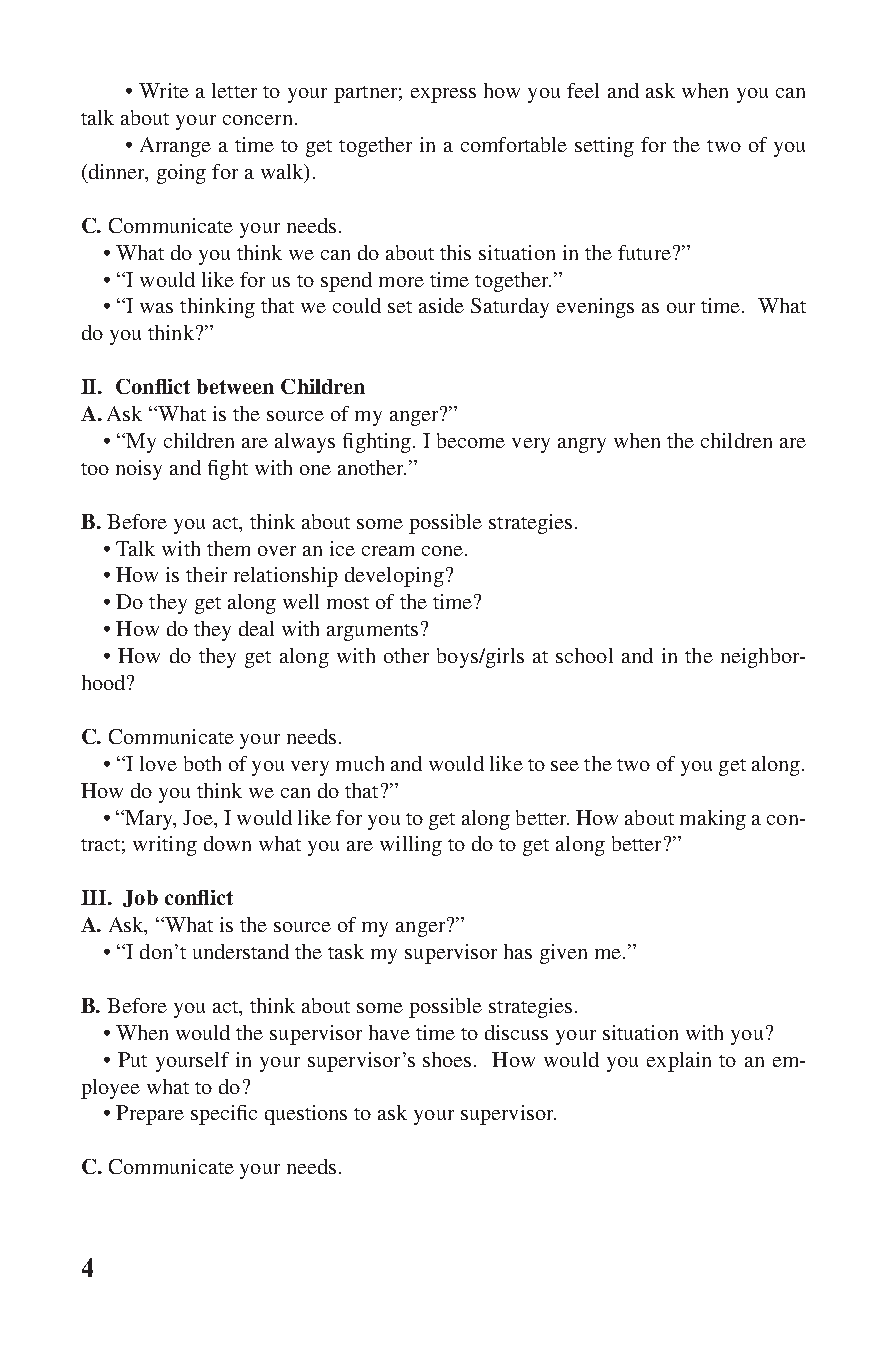  Describe the element at coordinates (175, 147) in the screenshot. I see `Arrange` at that location.
